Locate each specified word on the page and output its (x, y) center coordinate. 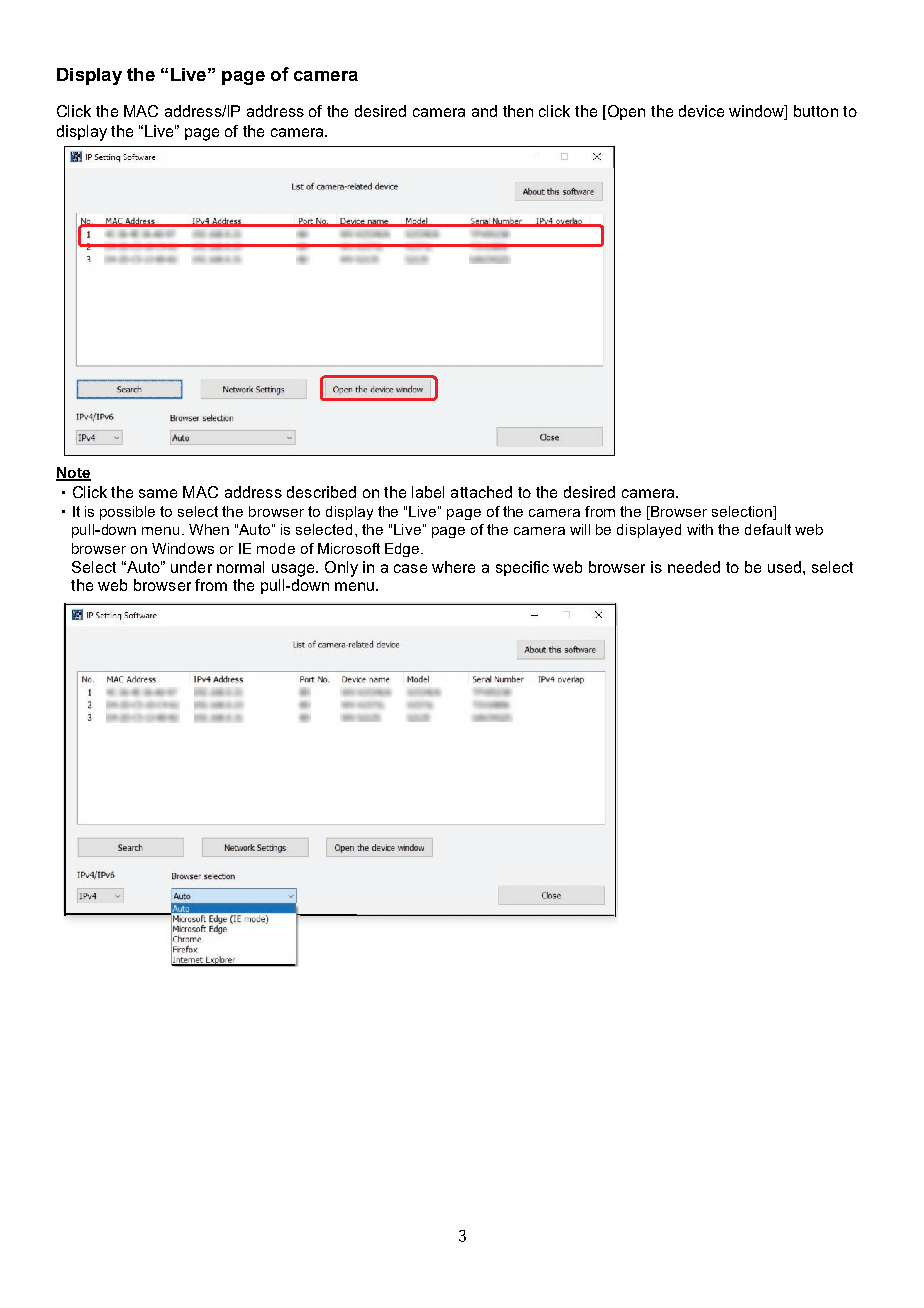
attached (481, 492)
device (701, 111)
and (484, 111)
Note (73, 473)
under (191, 567)
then (518, 111)
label (428, 492)
